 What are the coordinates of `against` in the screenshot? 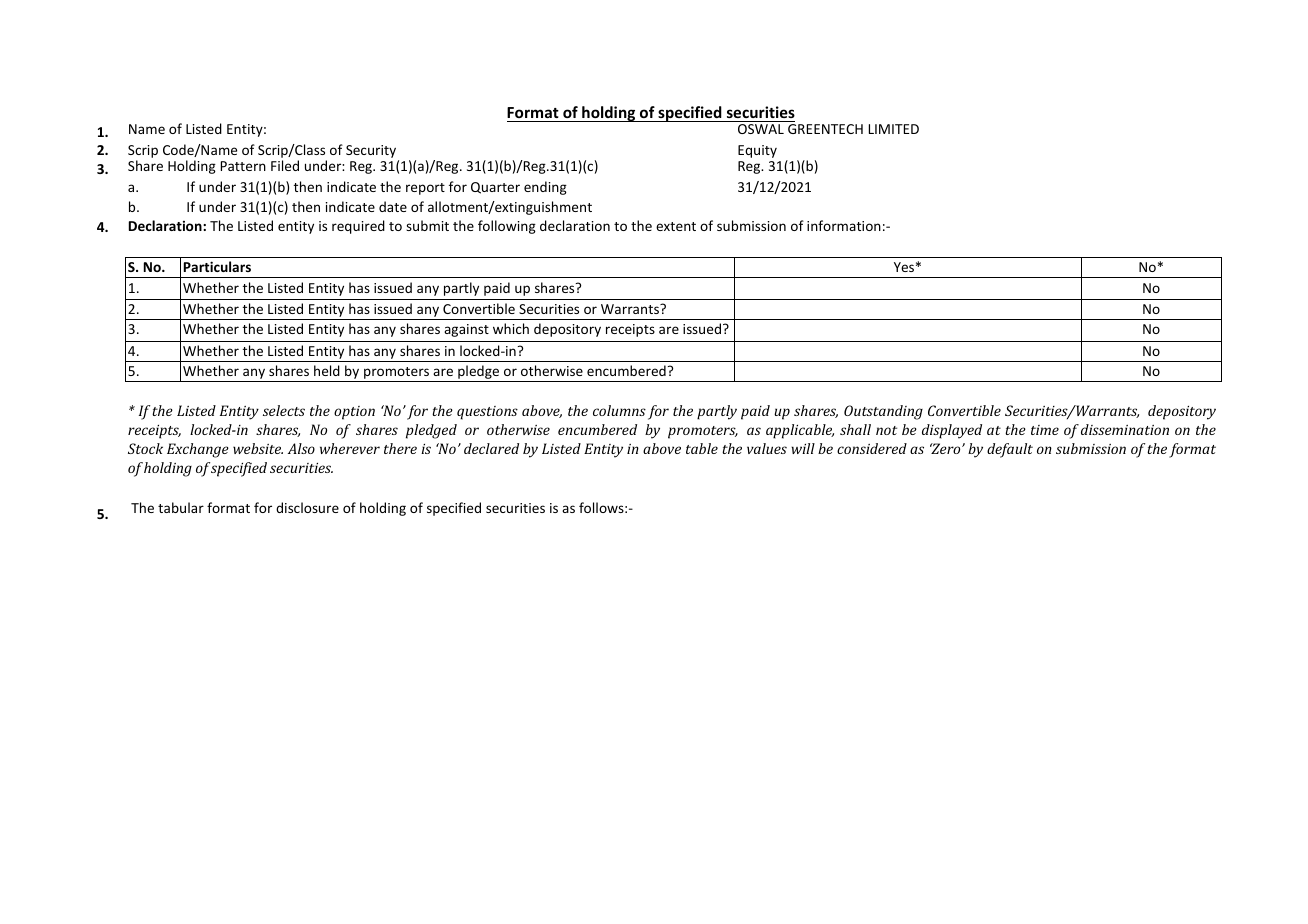 It's located at (466, 330).
